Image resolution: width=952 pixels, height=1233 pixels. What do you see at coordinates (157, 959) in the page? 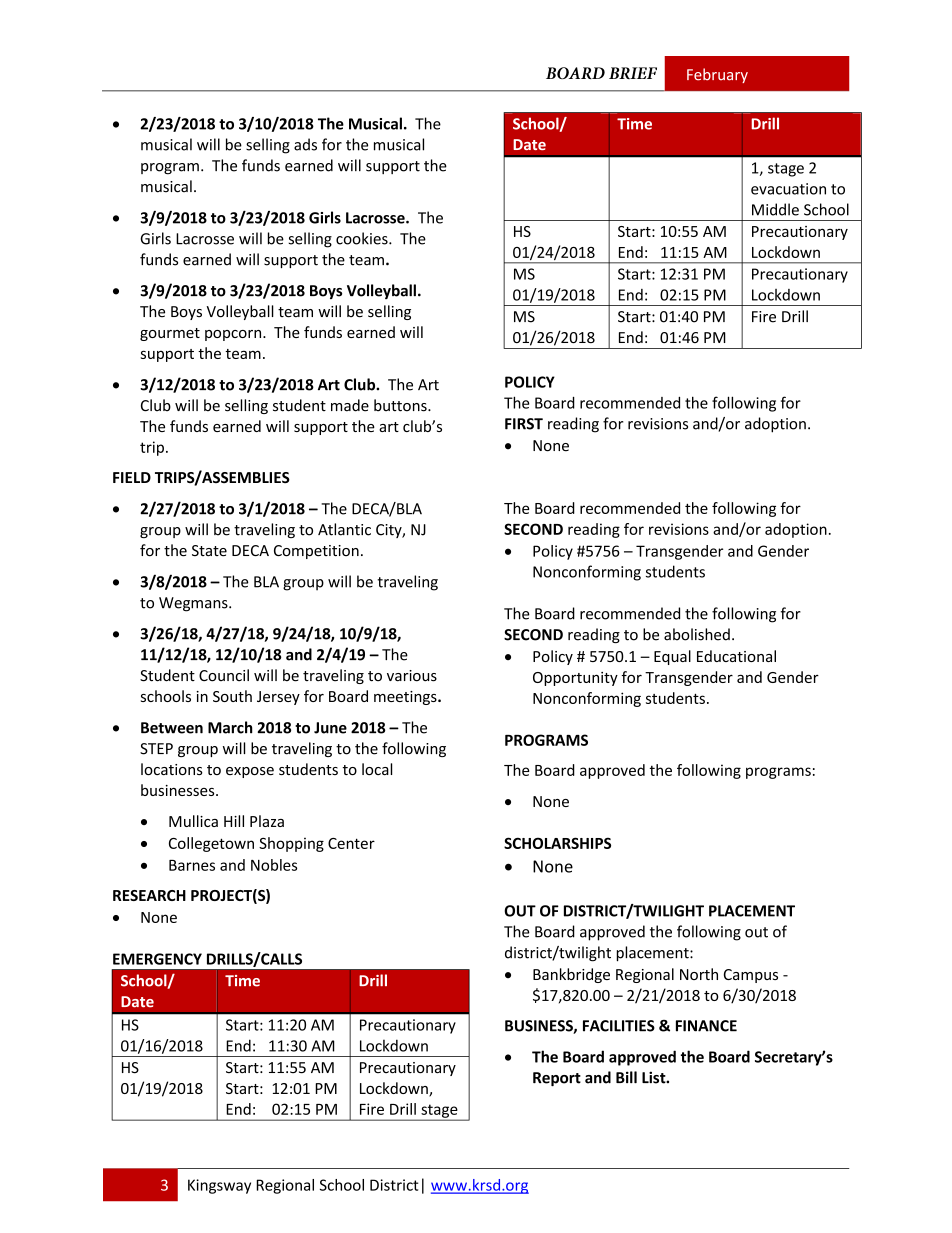
I see `EMERGENCY` at bounding box center [157, 959].
